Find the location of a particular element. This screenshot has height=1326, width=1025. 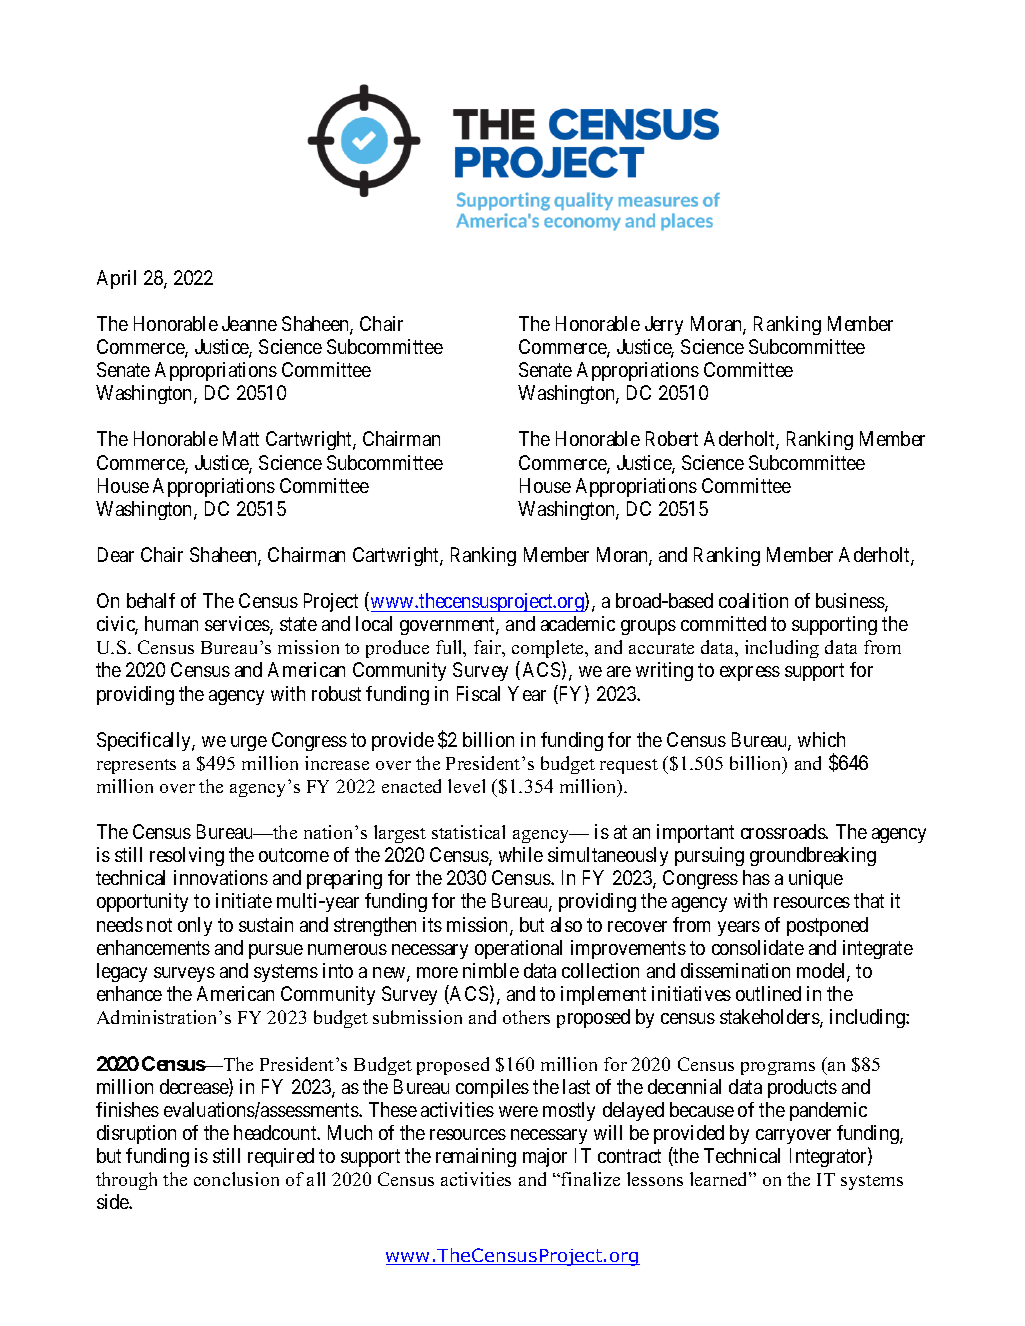

nimble is located at coordinates (491, 970).
